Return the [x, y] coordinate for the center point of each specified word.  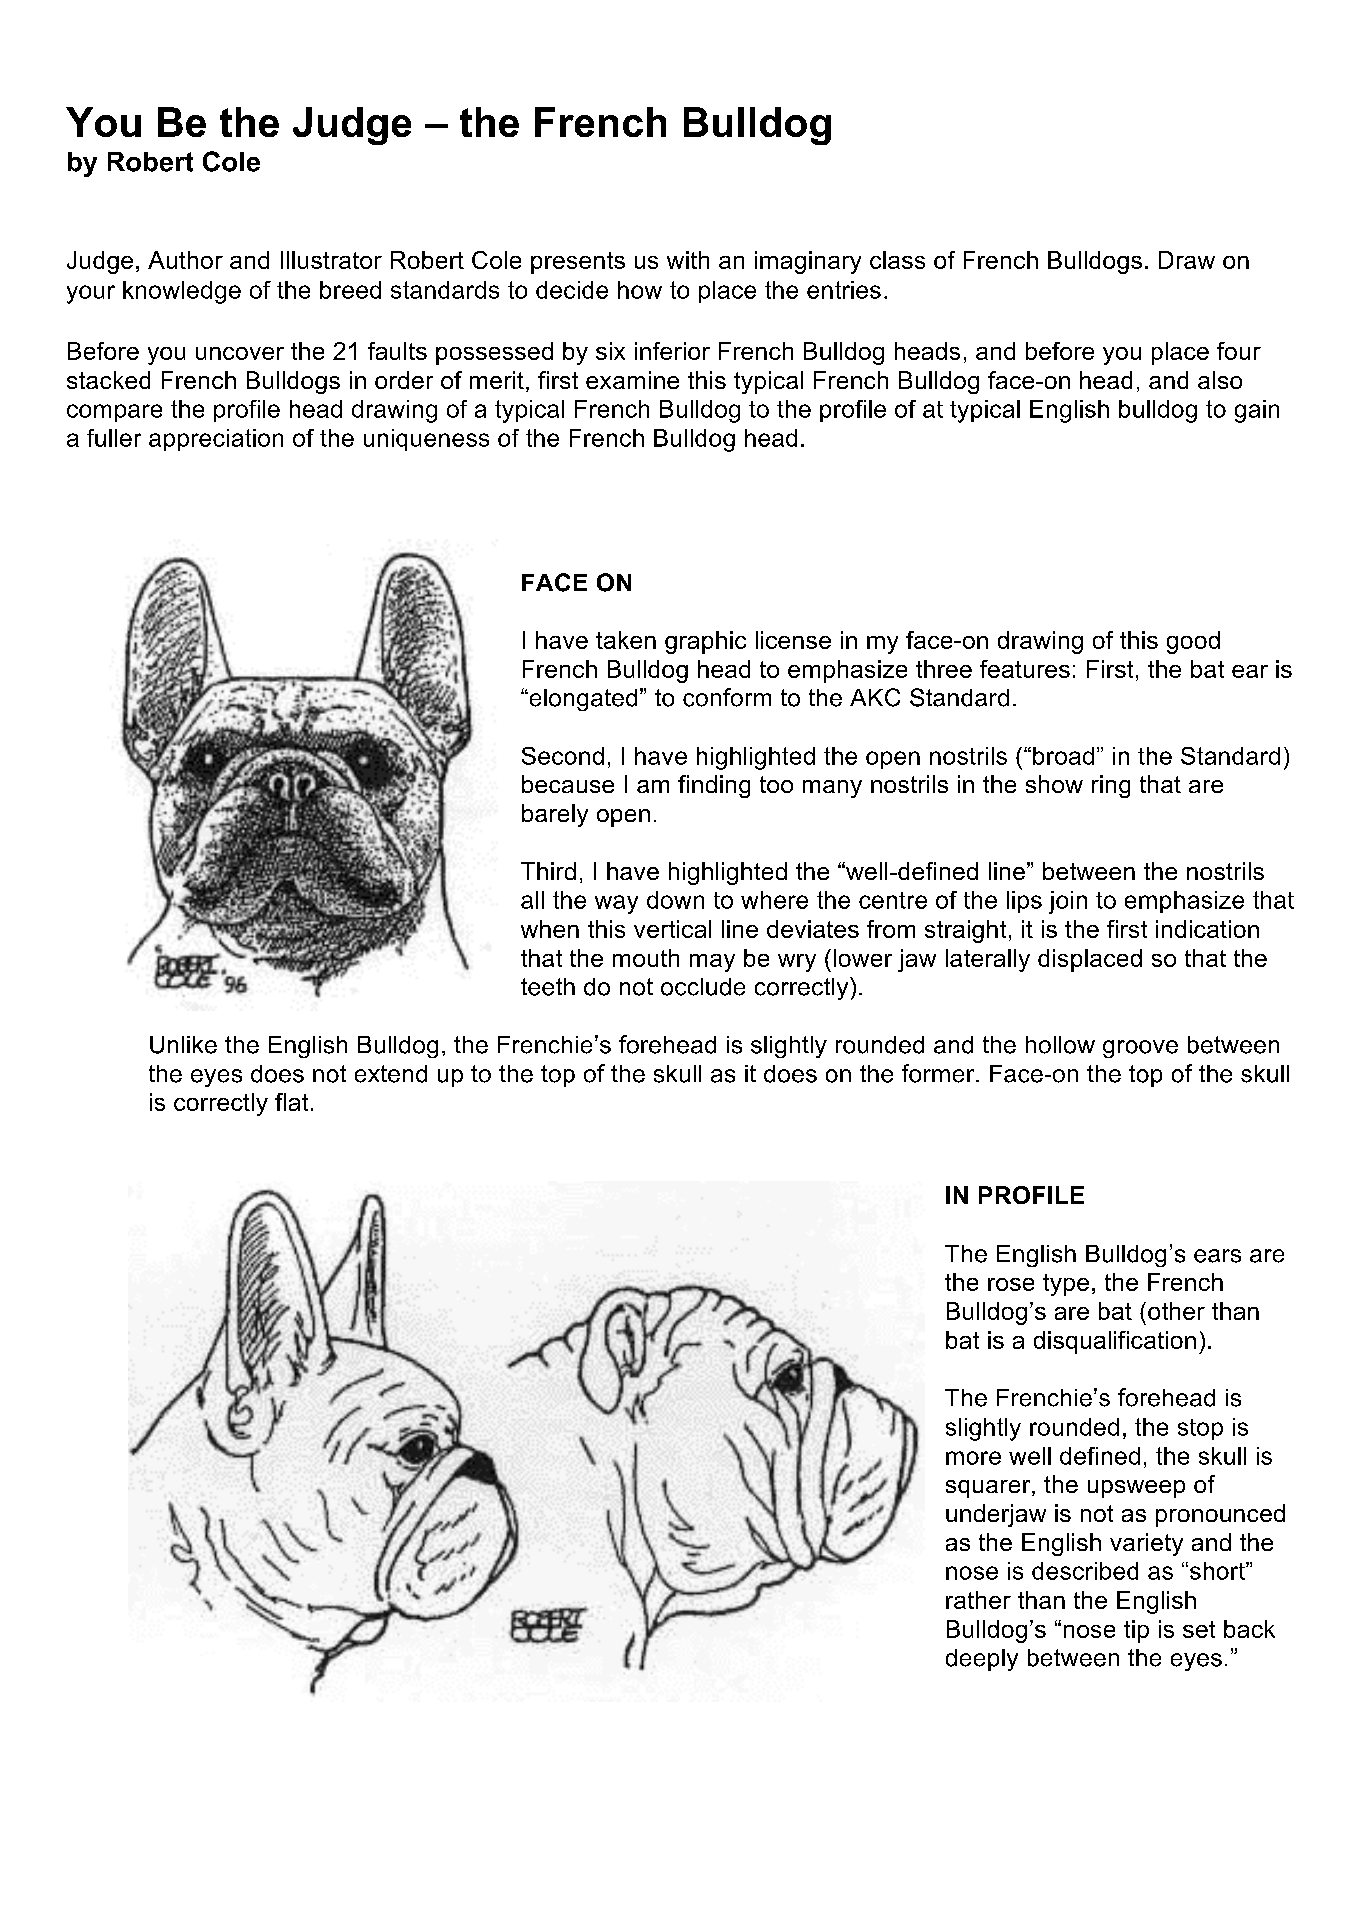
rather [978, 1600]
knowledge [182, 292]
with [688, 260]
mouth [646, 958]
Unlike [183, 1045]
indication [1207, 929]
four [1239, 351]
